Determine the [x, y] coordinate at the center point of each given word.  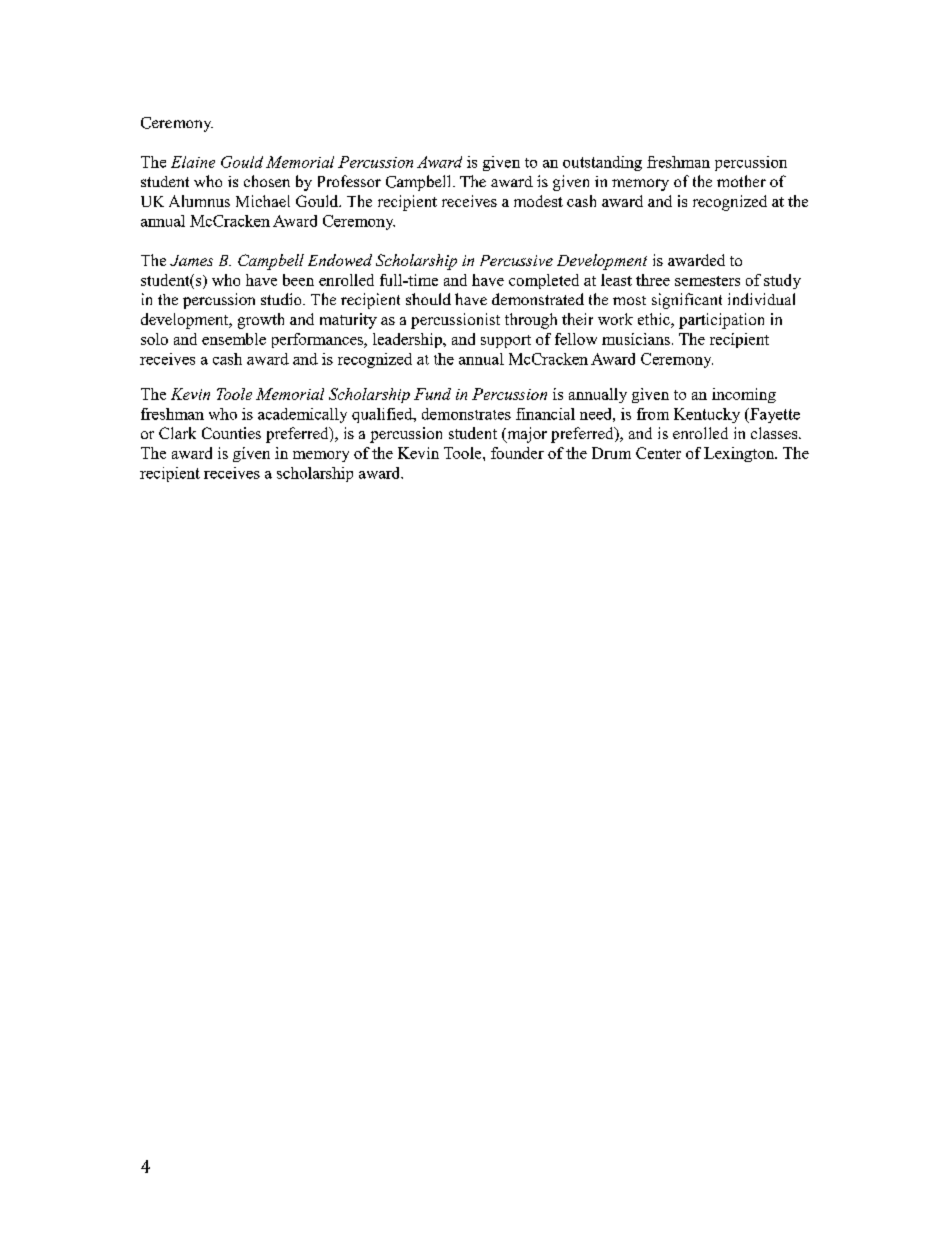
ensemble [234, 339]
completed [544, 281]
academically [302, 415]
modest [538, 201]
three [653, 280]
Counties [231, 433]
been [298, 280]
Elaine [193, 162]
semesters [707, 281]
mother [741, 181]
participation [721, 321]
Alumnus [199, 201]
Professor [349, 181]
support [506, 341]
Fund [432, 394]
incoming [744, 395]
